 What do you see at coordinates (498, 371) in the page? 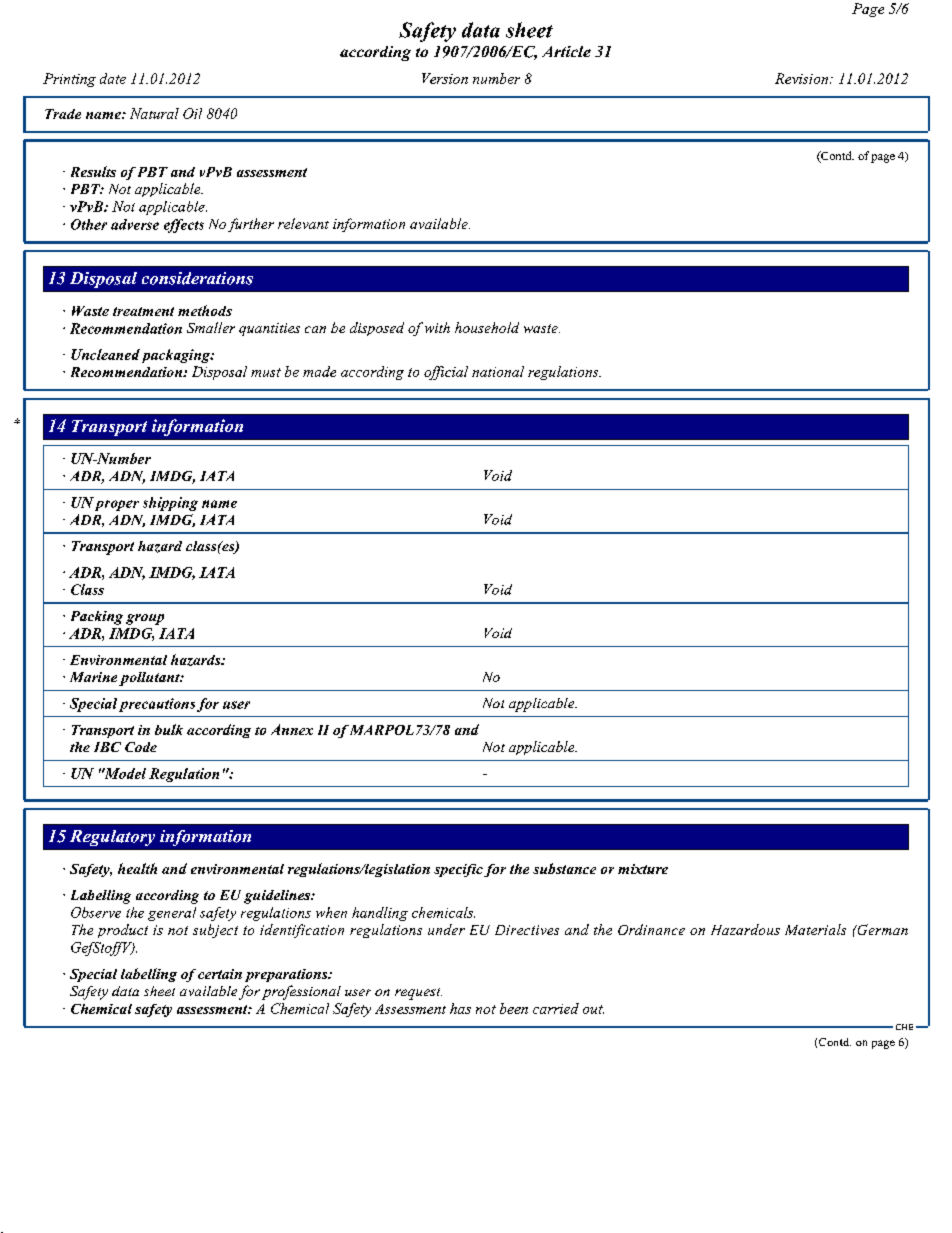
I see `national` at bounding box center [498, 371].
